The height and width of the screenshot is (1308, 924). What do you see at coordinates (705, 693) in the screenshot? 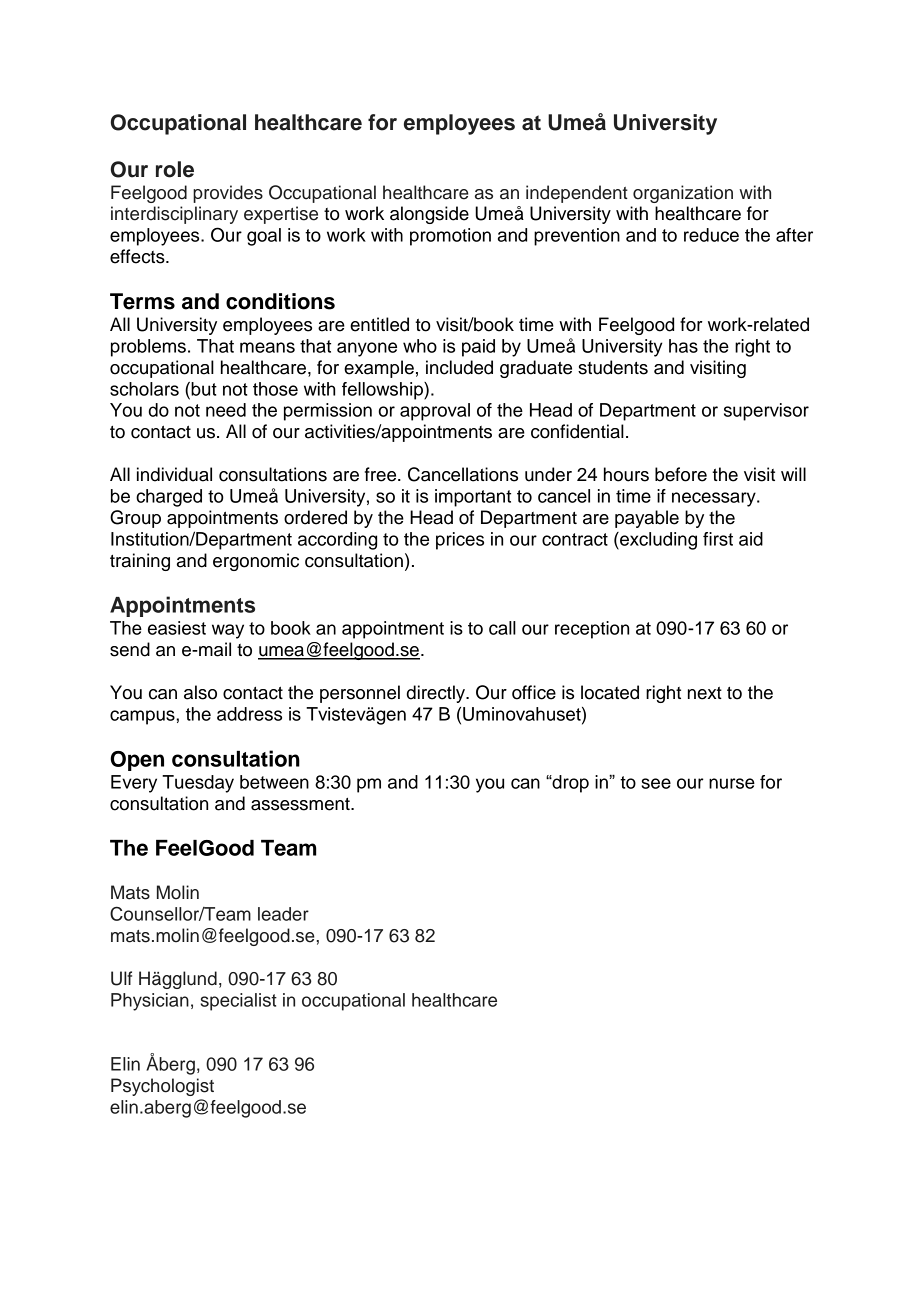
I see `next` at bounding box center [705, 693].
